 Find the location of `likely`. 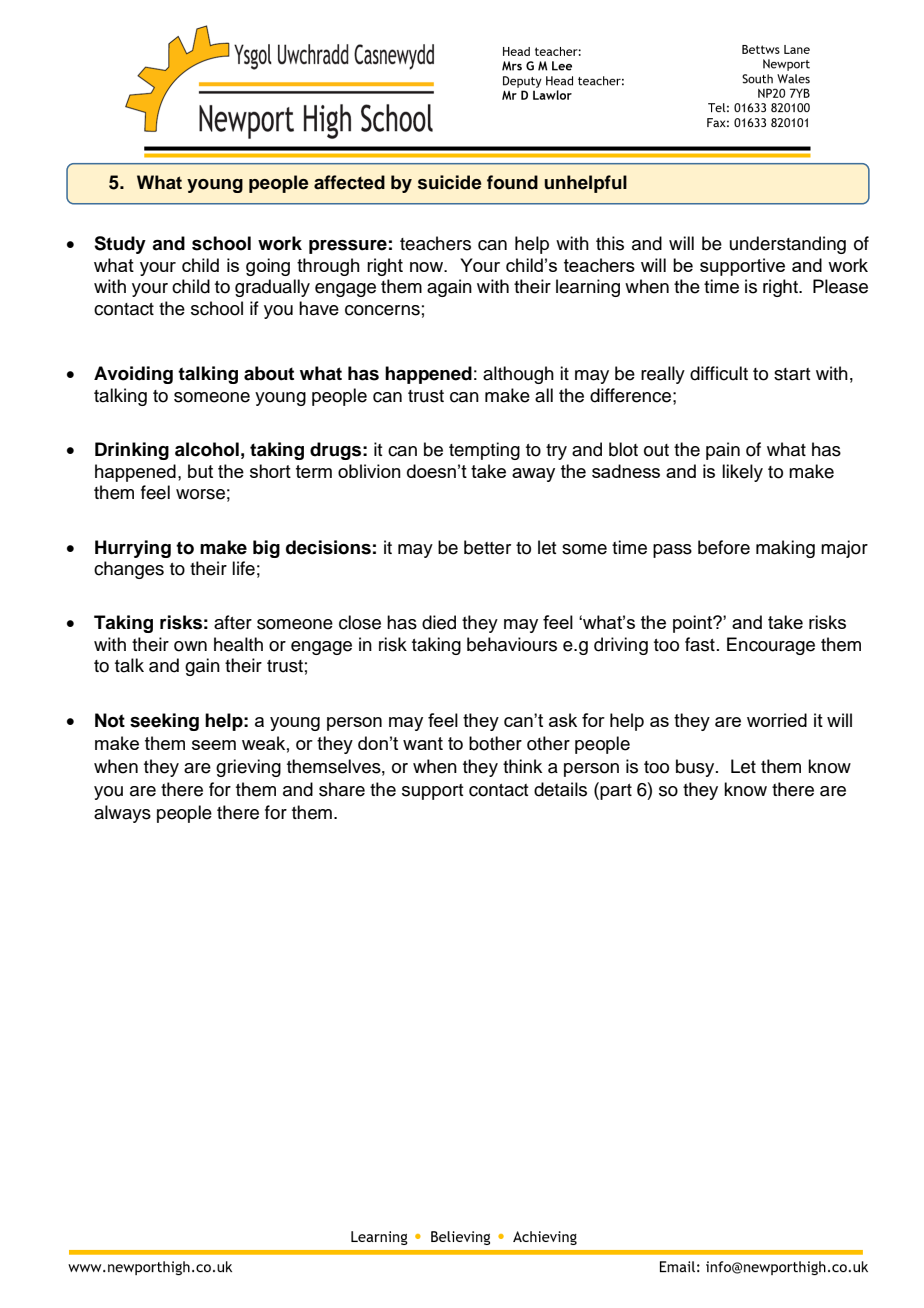

likely is located at coordinates (742, 473).
